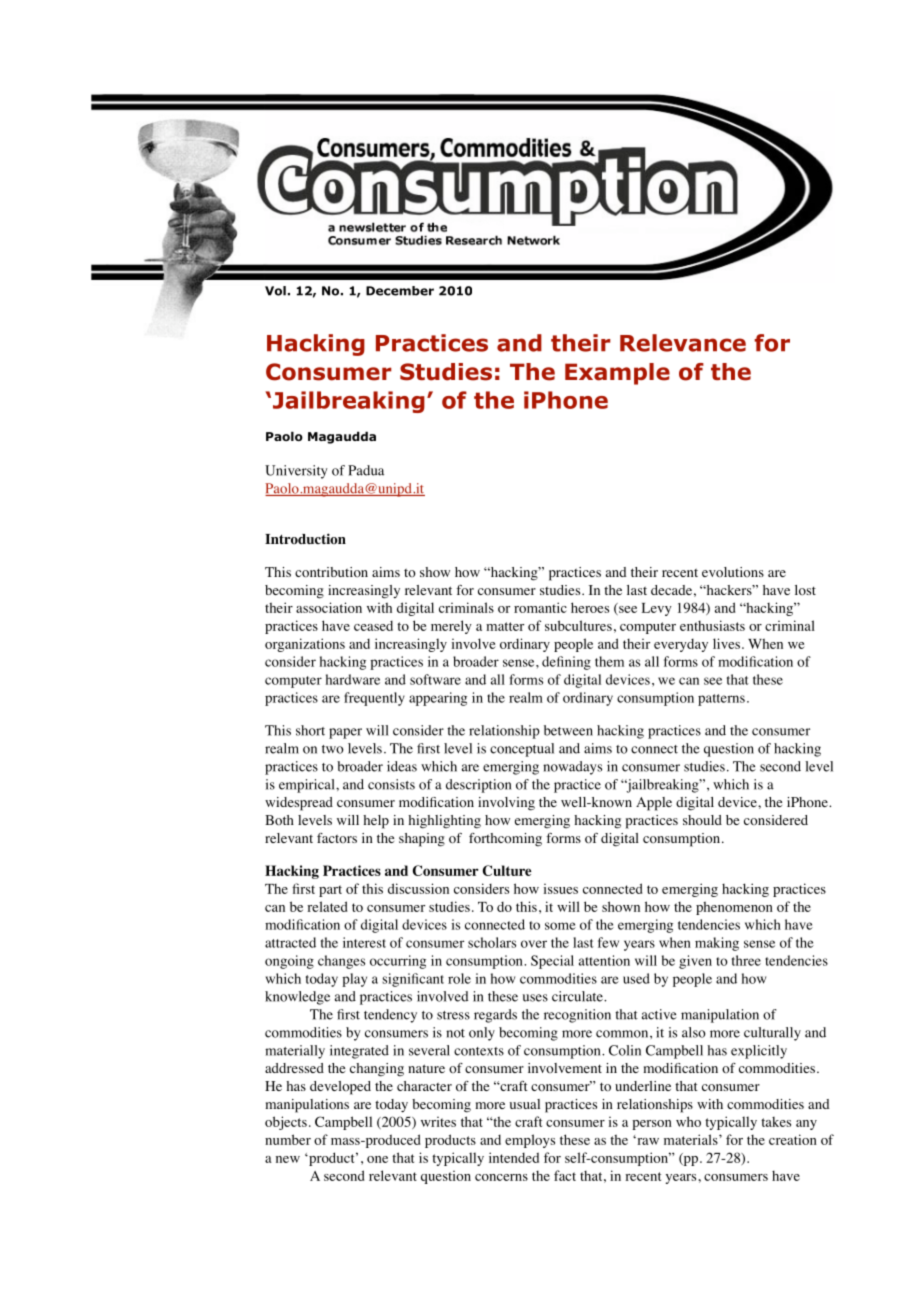  Describe the element at coordinates (530, 1141) in the screenshot. I see `employs` at that location.
